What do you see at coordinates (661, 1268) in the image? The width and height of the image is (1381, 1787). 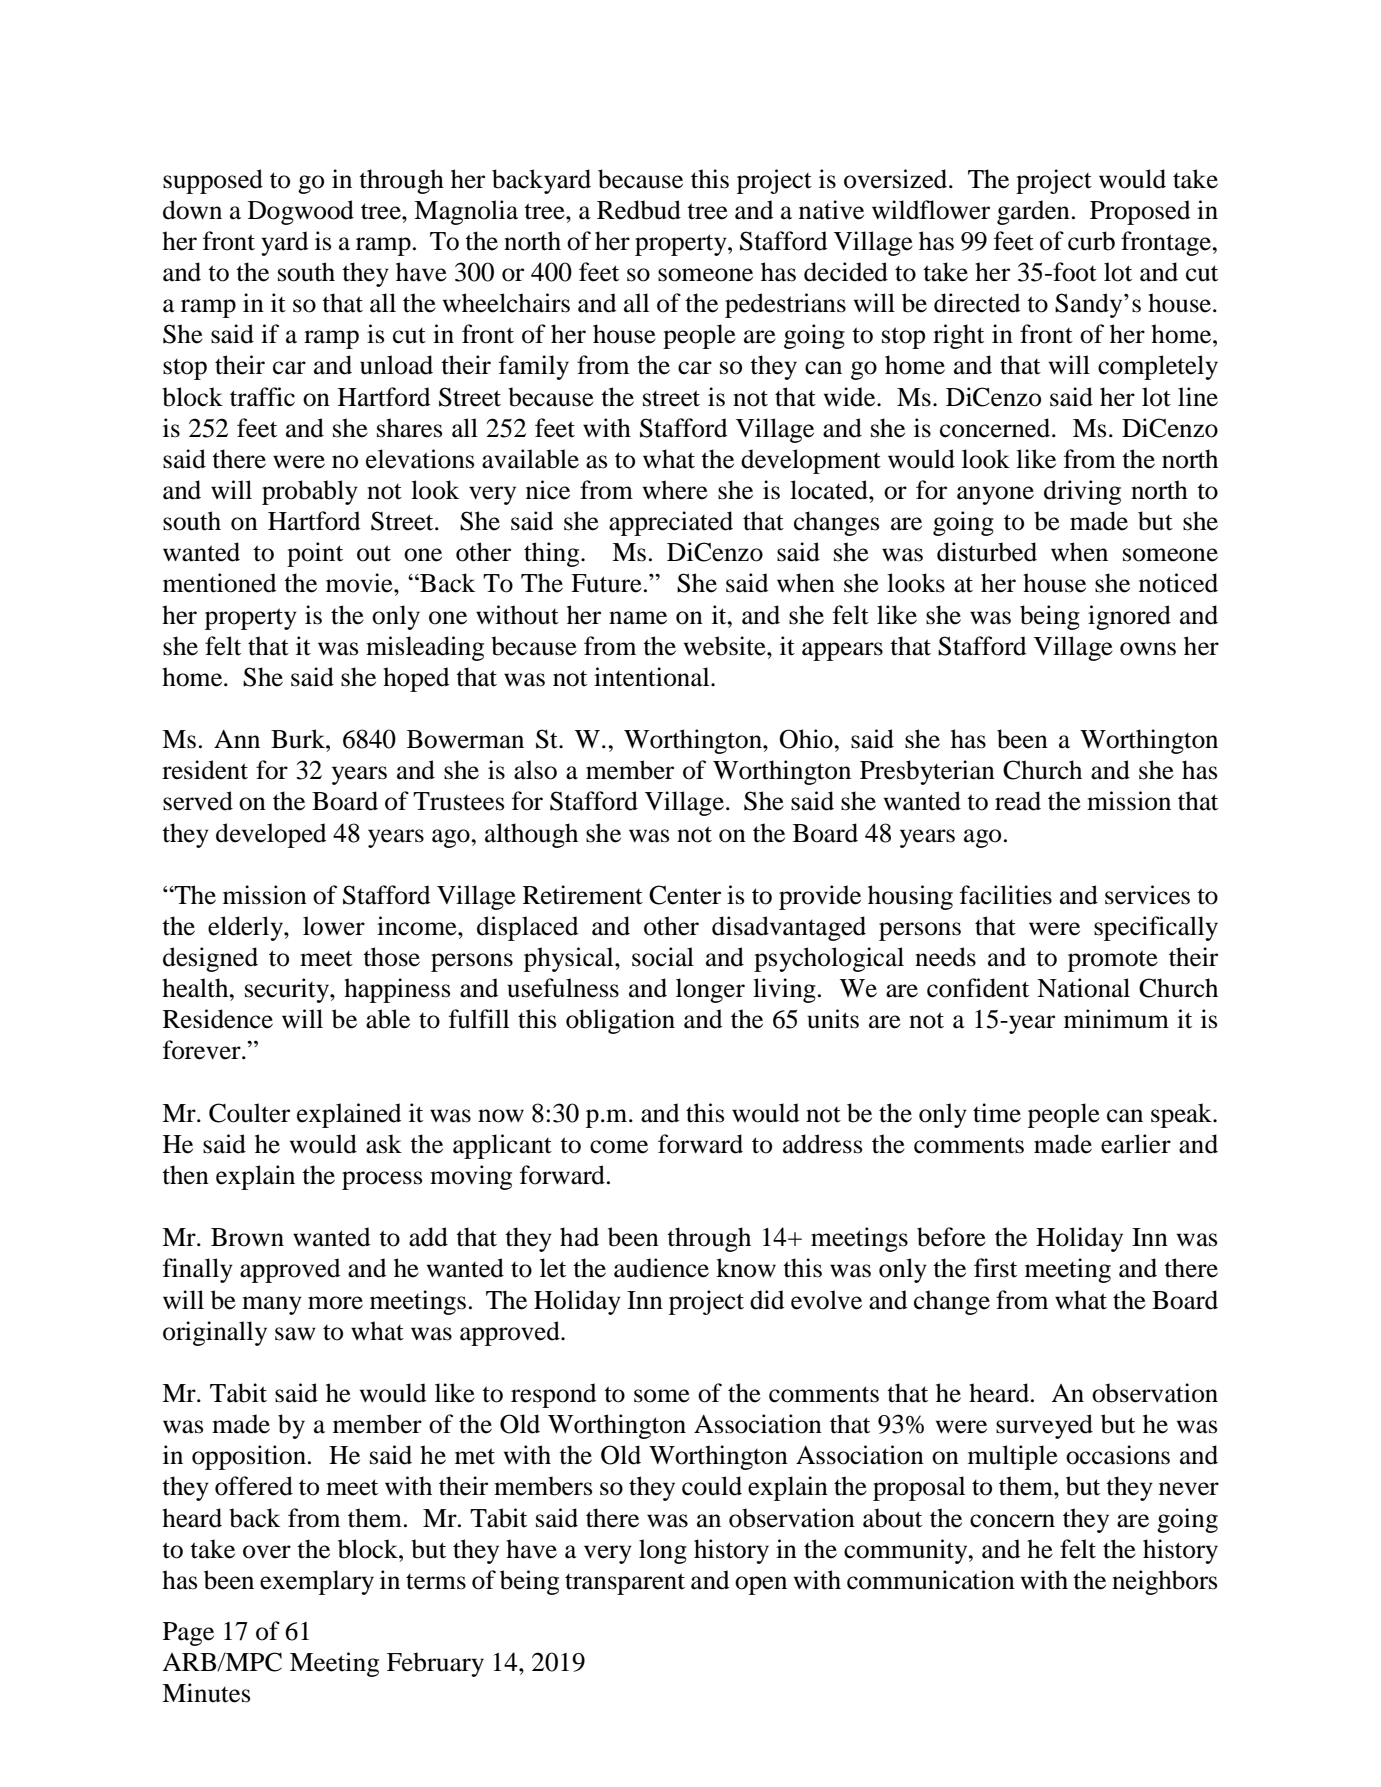 I see `audience` at bounding box center [661, 1268].
